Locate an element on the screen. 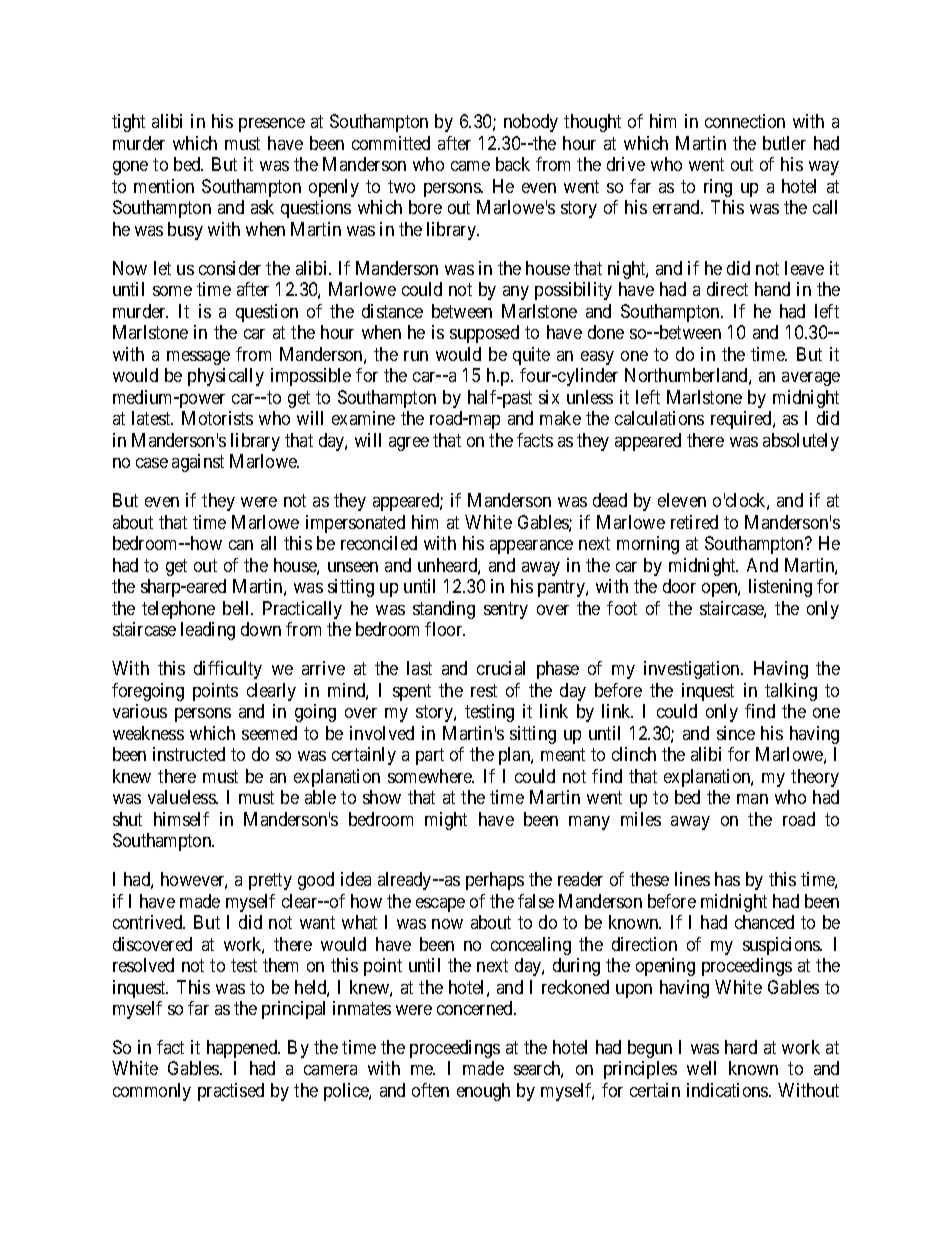 Image resolution: width=952 pixels, height=1233 pixels. happened is located at coordinates (243, 1049).
